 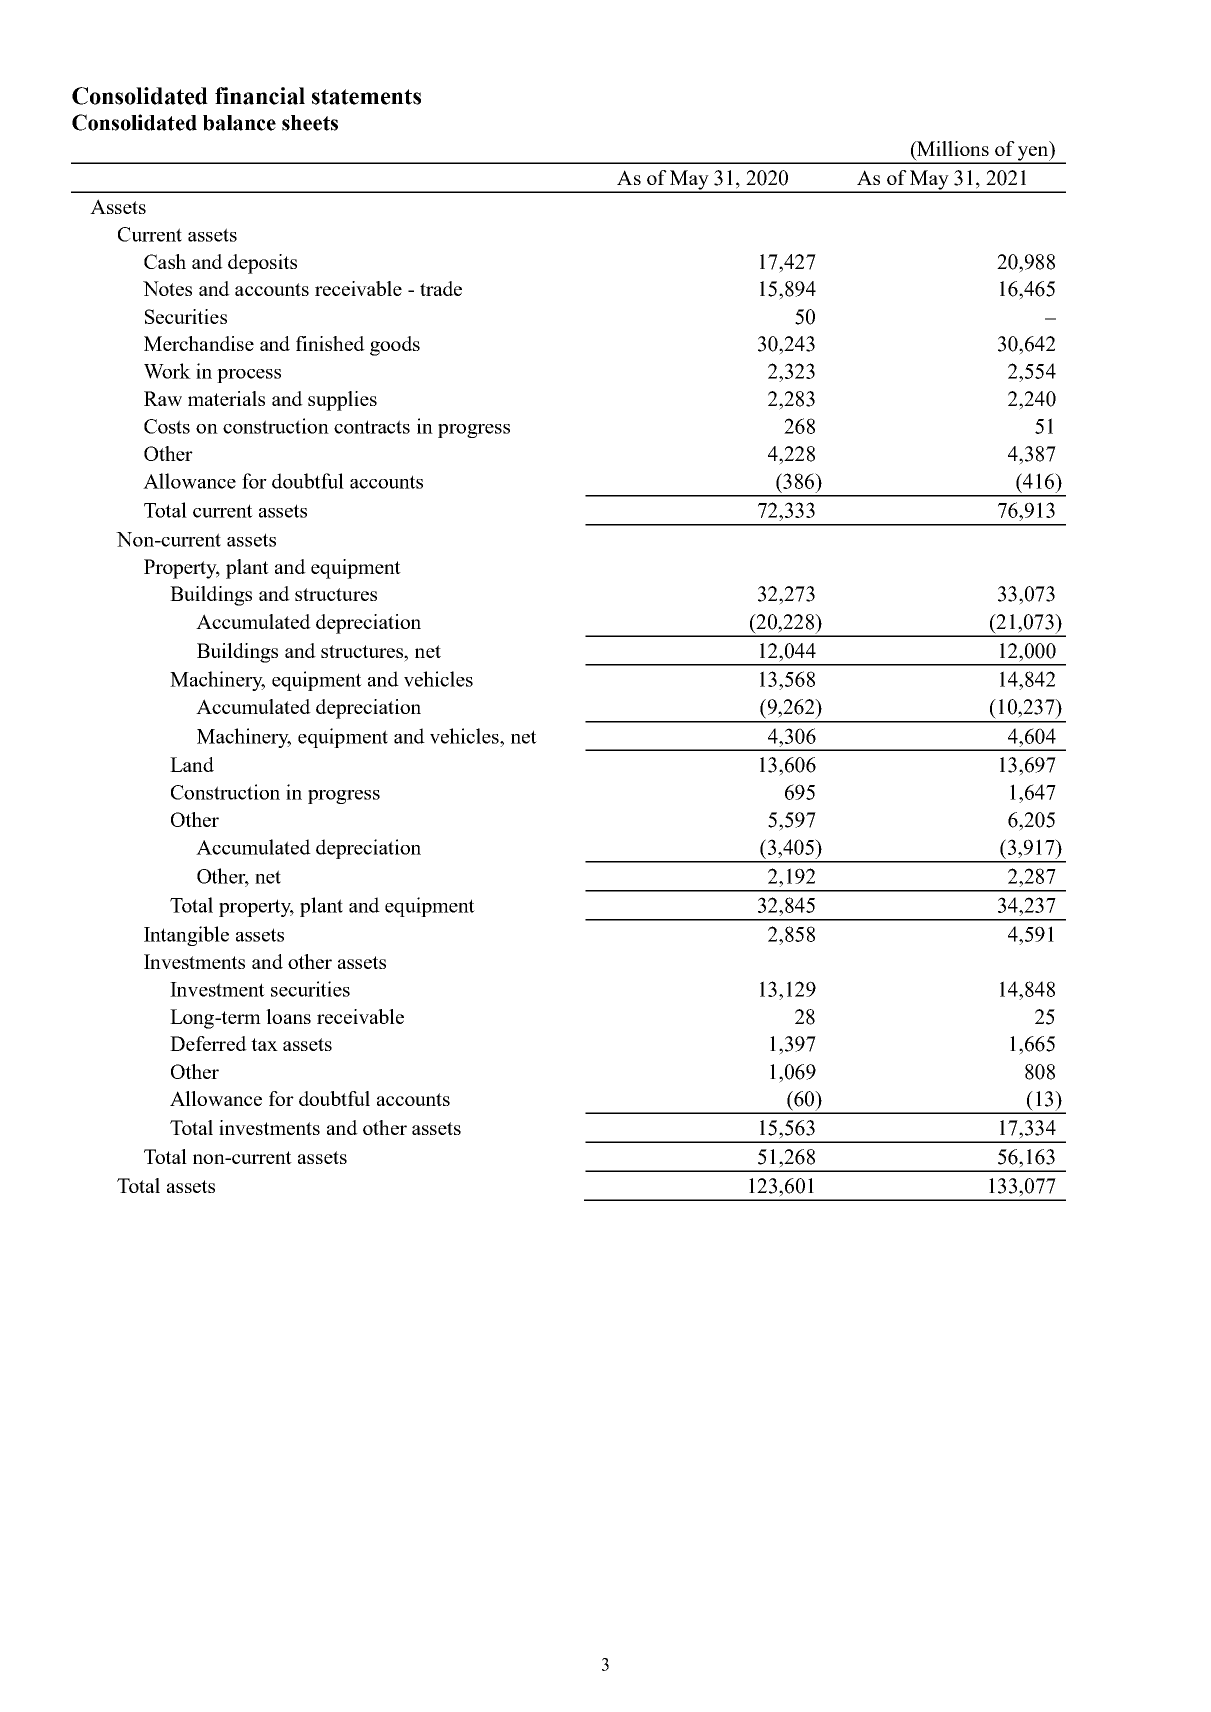 What do you see at coordinates (208, 1043) in the image?
I see `Deferred` at bounding box center [208, 1043].
